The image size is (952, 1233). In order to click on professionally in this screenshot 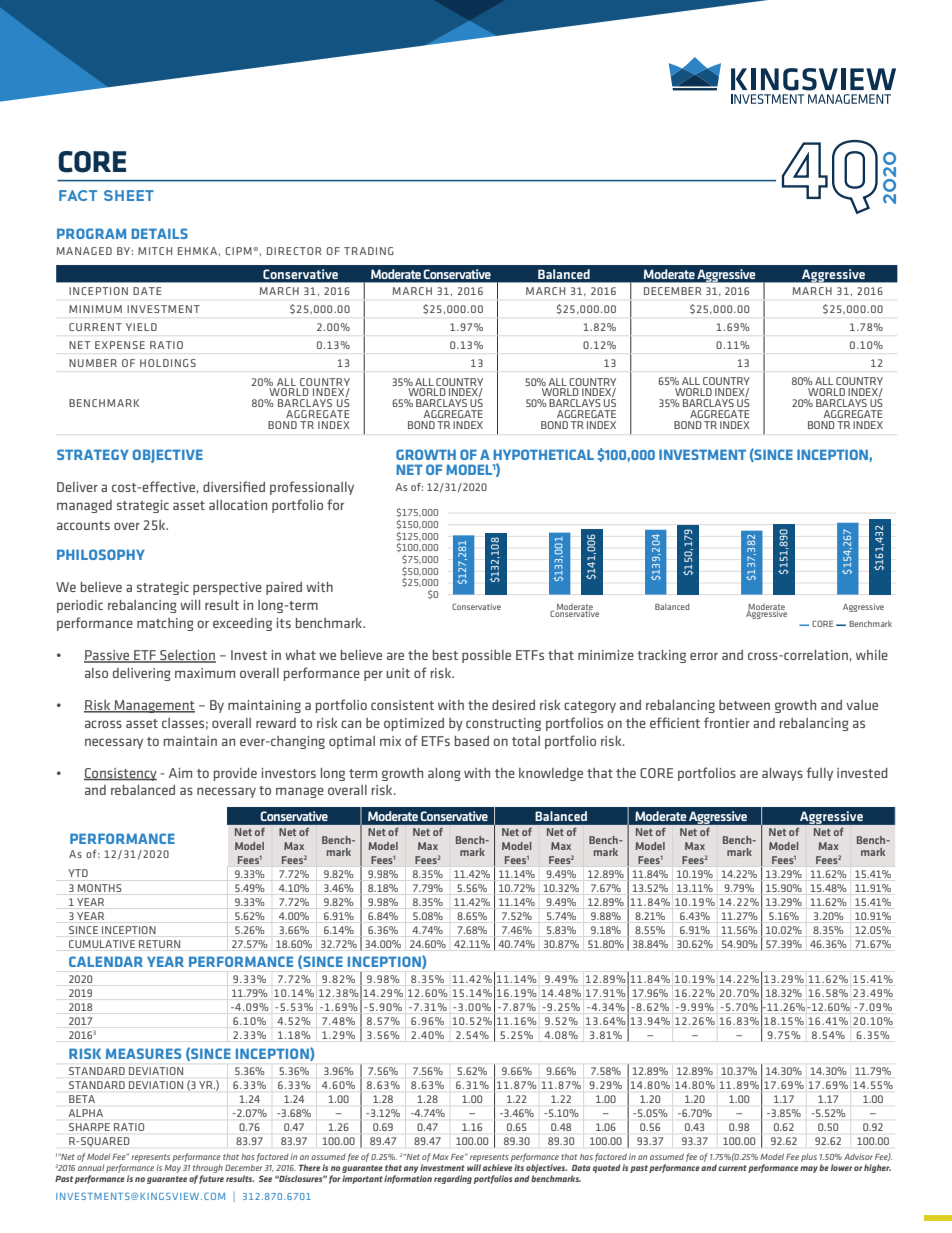, I will do `click(312, 488)`.
